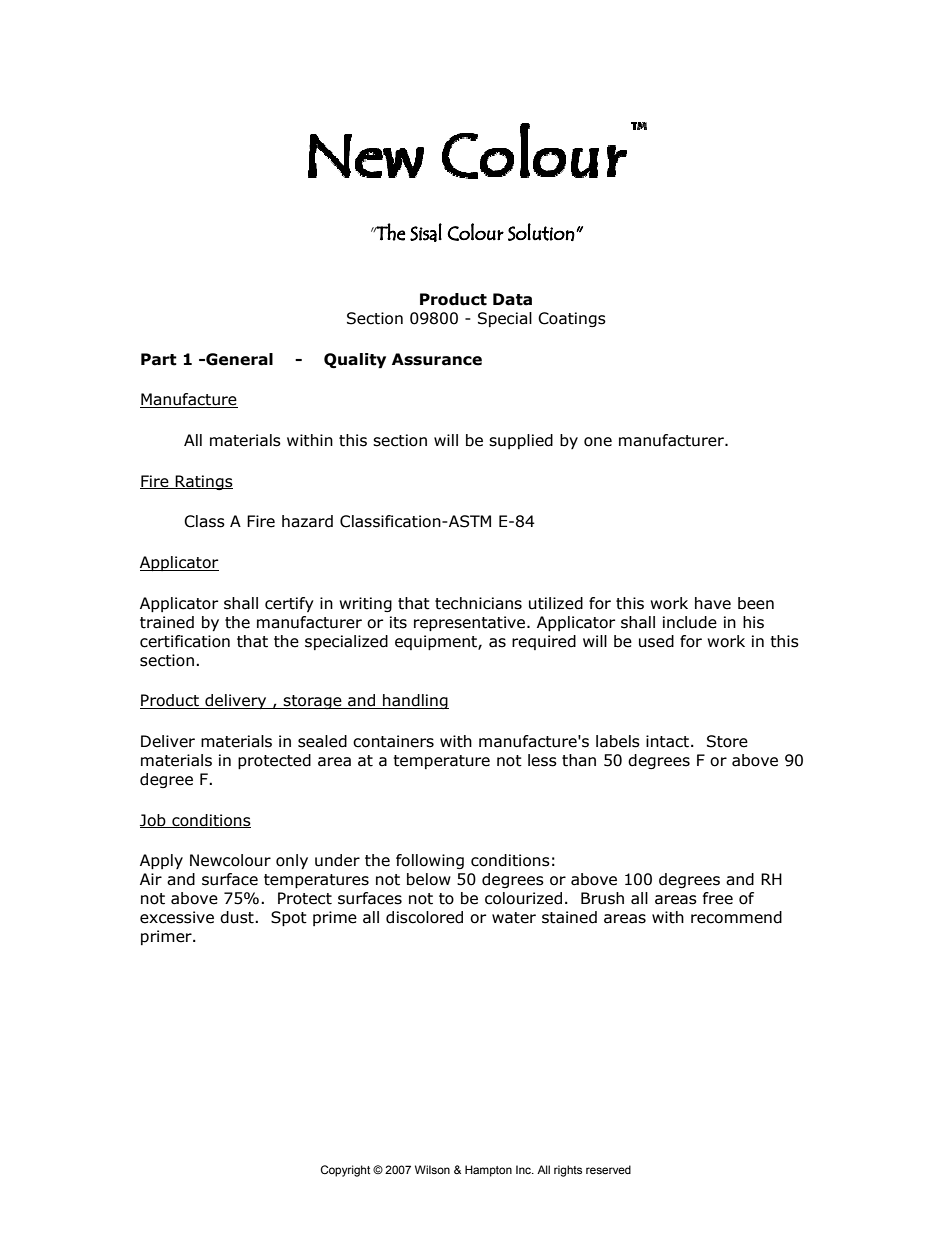 The image size is (952, 1233). I want to click on one, so click(598, 442).
